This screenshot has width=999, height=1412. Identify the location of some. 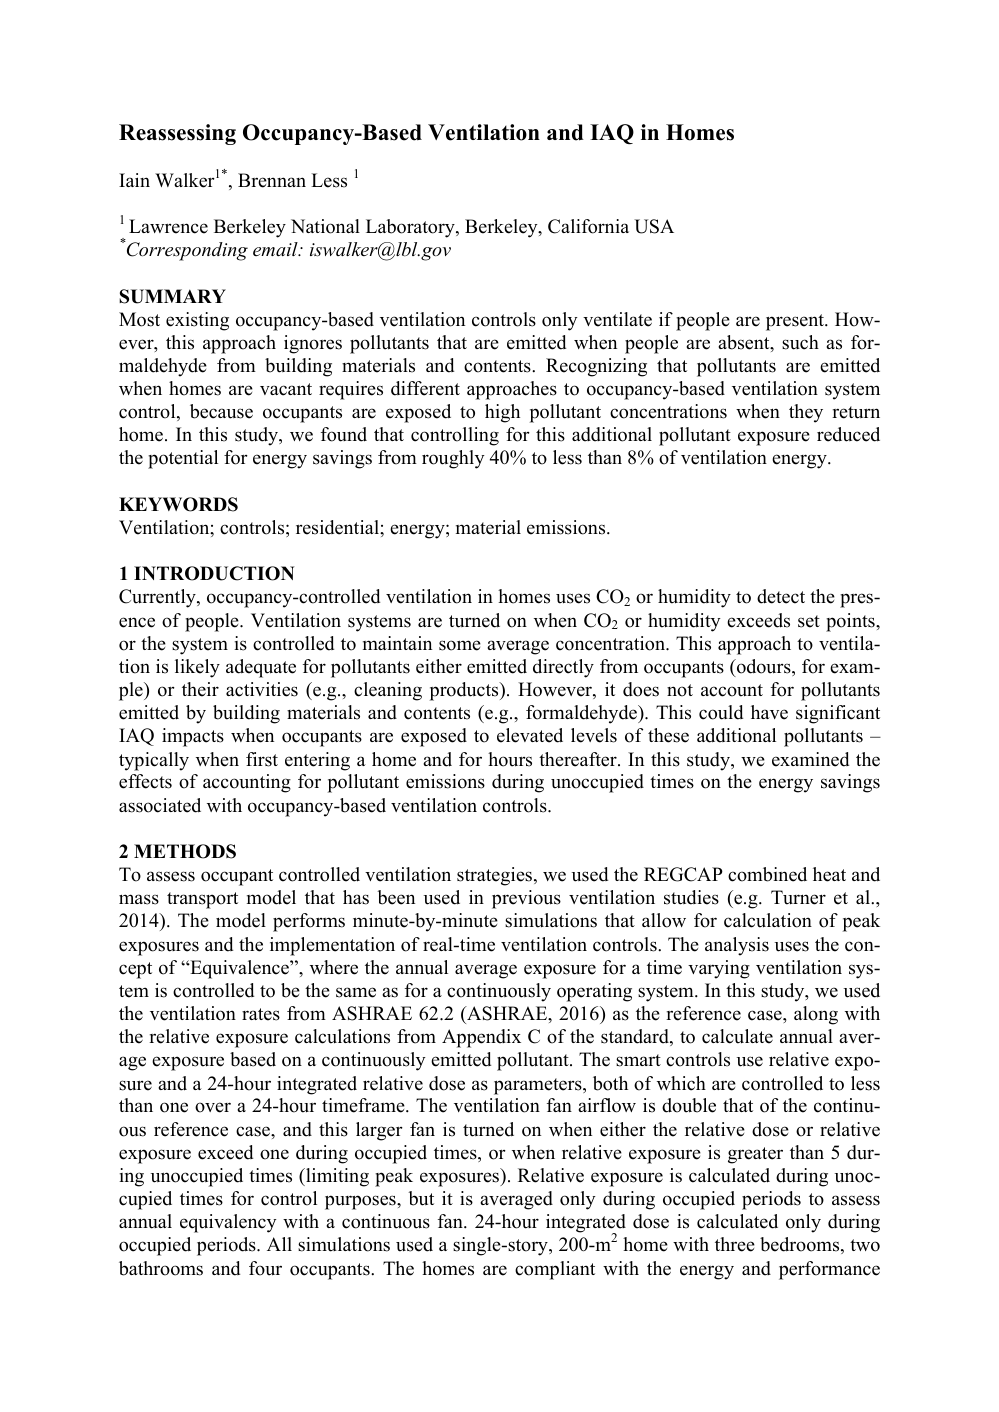
(460, 645).
